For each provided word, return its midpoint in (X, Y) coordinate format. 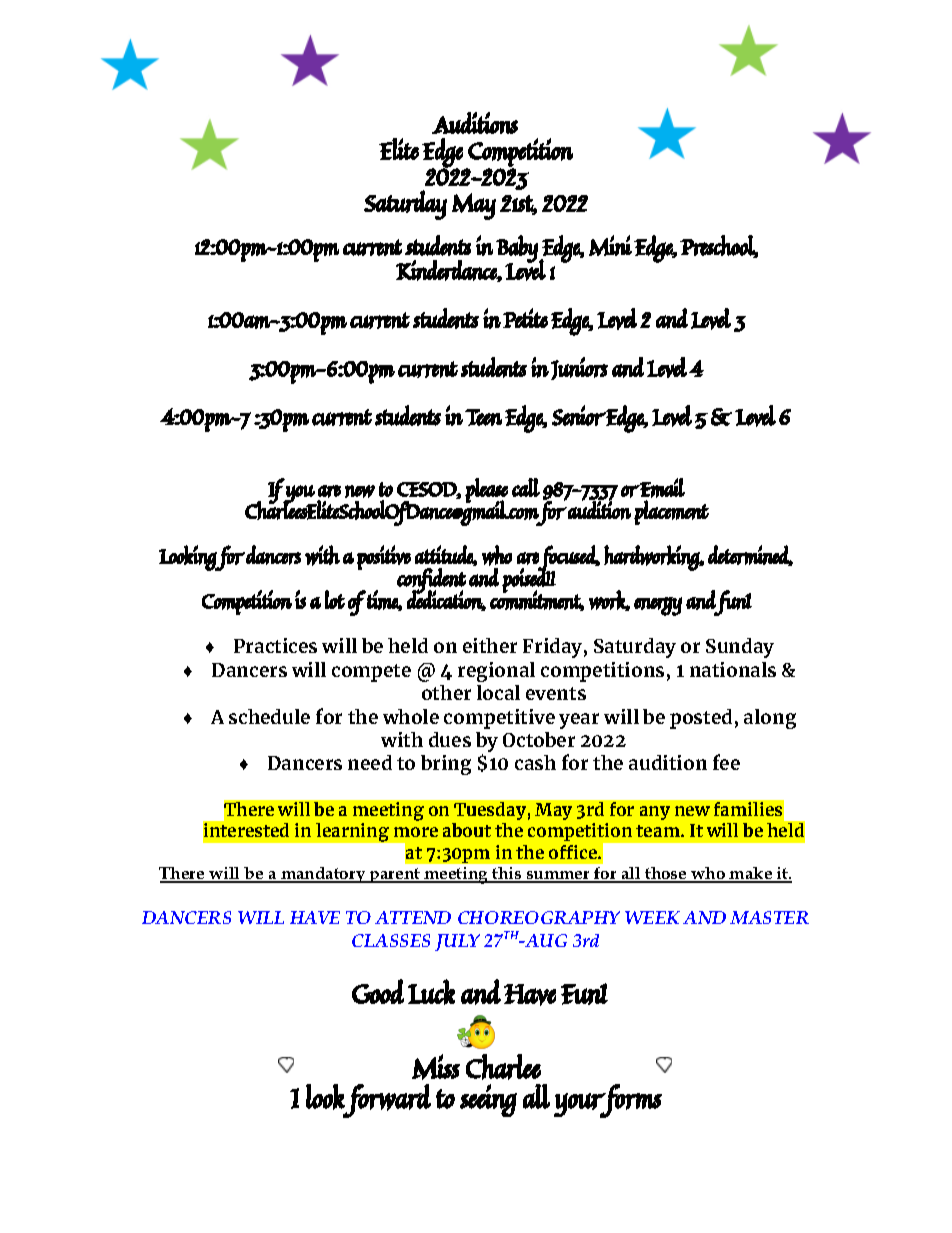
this (507, 875)
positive (384, 557)
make (751, 875)
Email (662, 488)
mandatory (323, 875)
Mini (610, 245)
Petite (525, 318)
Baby (517, 250)
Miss (436, 1067)
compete (371, 673)
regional (496, 672)
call (526, 487)
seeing (488, 1100)
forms (630, 1101)
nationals (733, 669)
